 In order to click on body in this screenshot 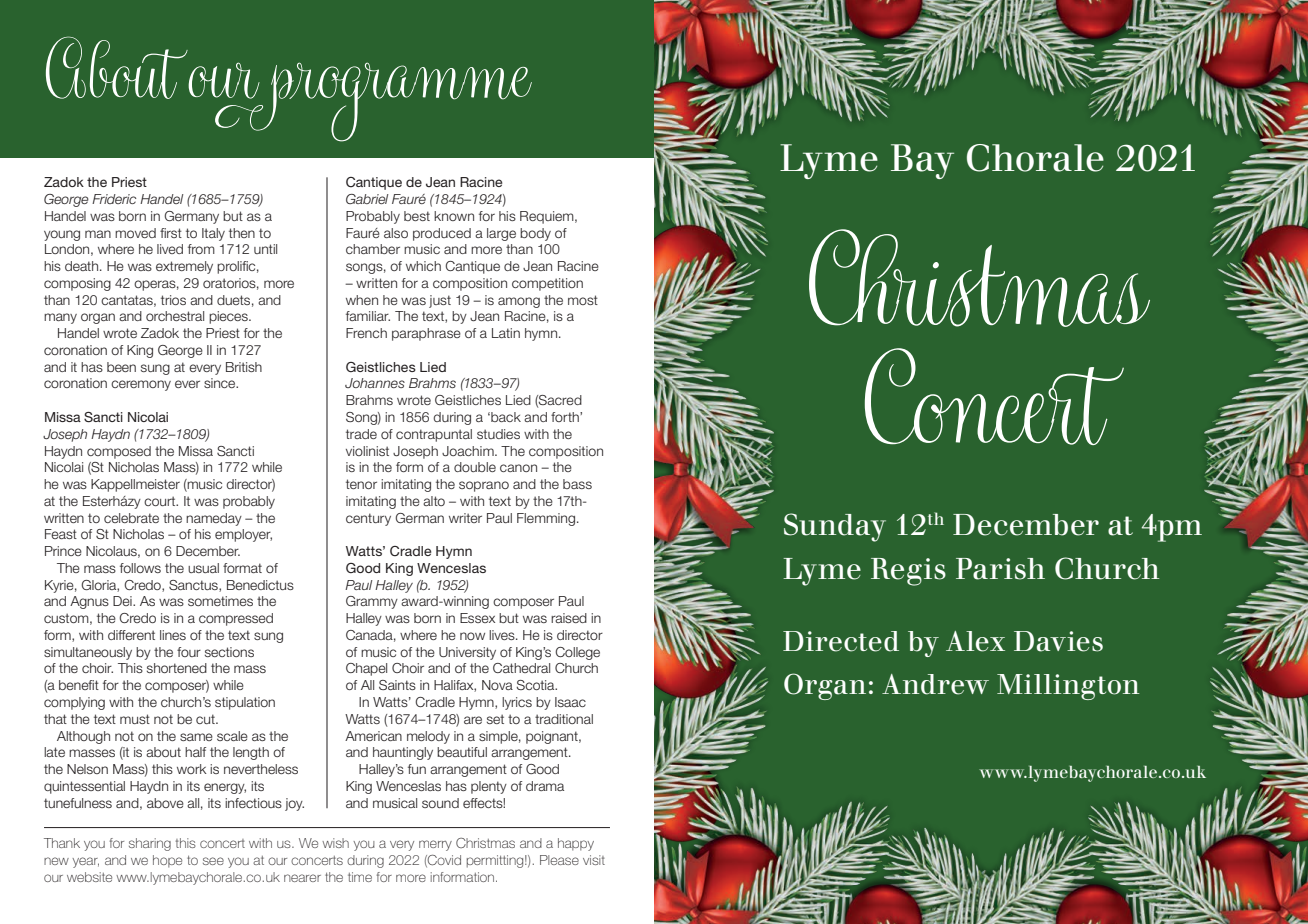, I will do `click(535, 234)`.
